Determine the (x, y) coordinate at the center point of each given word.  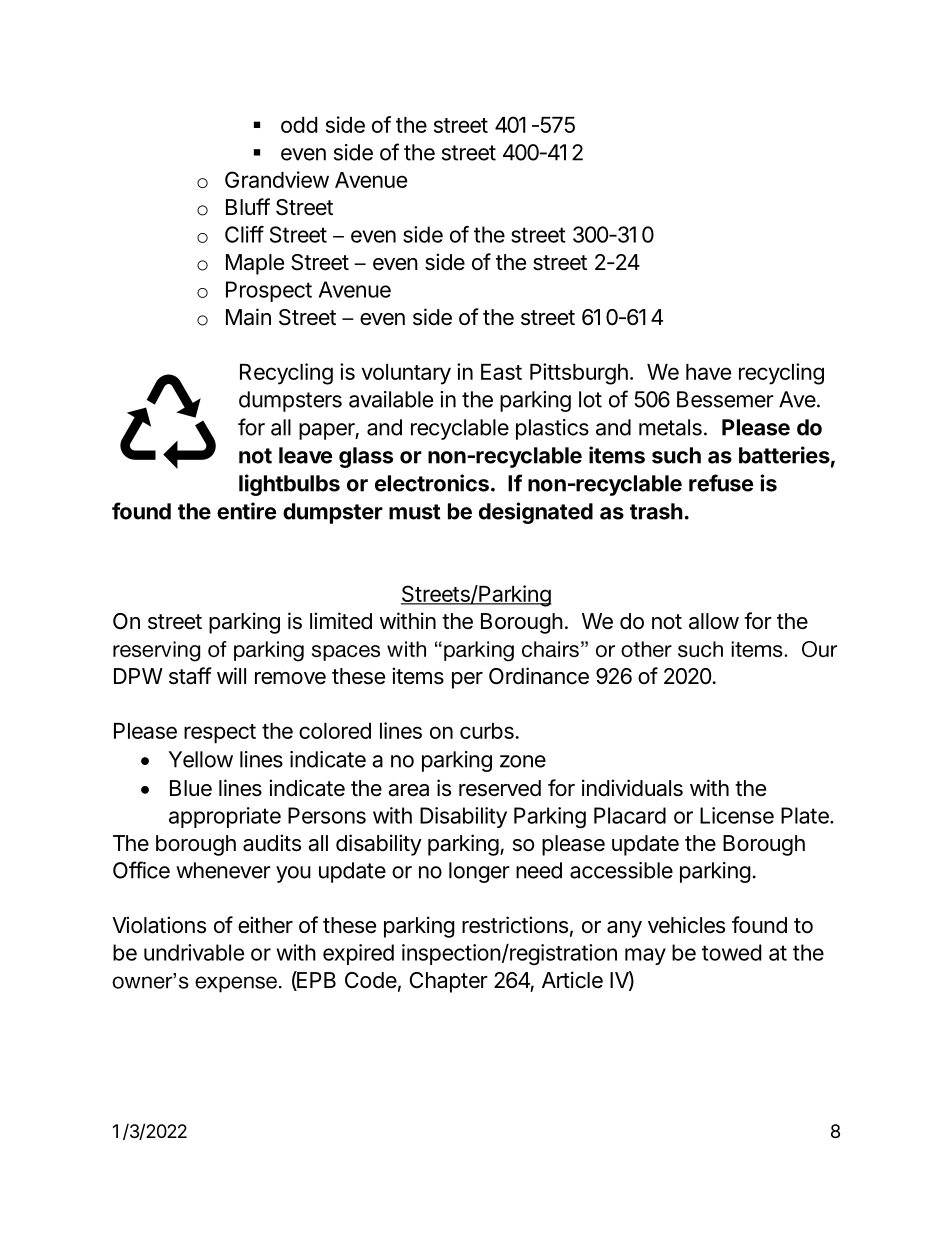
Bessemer (725, 399)
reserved (500, 788)
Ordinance (539, 676)
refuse (721, 483)
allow (714, 621)
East (501, 372)
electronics (432, 483)
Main (248, 317)
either (265, 925)
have (708, 372)
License (737, 815)
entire (246, 511)
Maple (255, 264)
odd (299, 125)
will (231, 675)
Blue (191, 788)
